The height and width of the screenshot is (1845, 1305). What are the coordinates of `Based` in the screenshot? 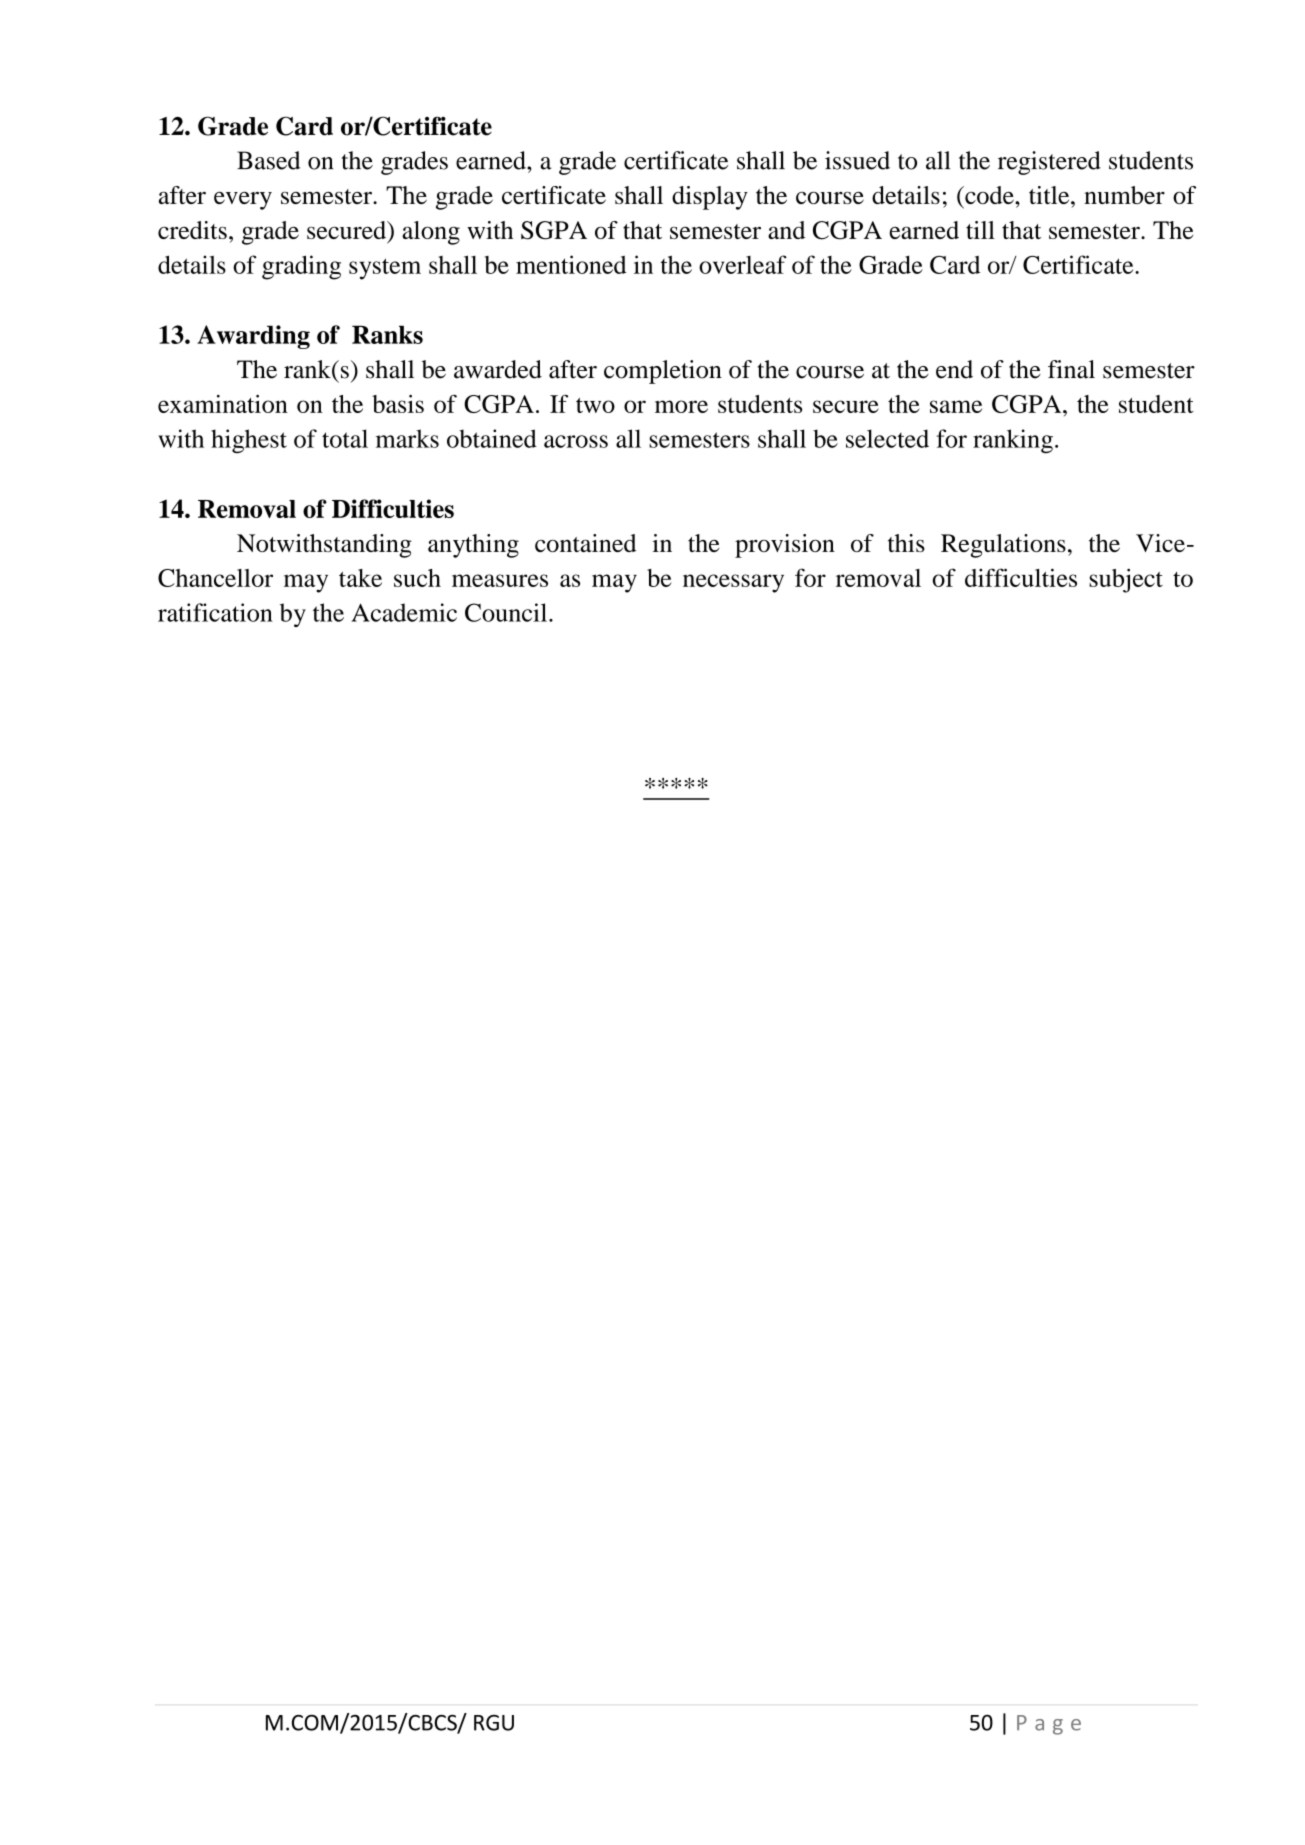 It's located at (268, 160).
